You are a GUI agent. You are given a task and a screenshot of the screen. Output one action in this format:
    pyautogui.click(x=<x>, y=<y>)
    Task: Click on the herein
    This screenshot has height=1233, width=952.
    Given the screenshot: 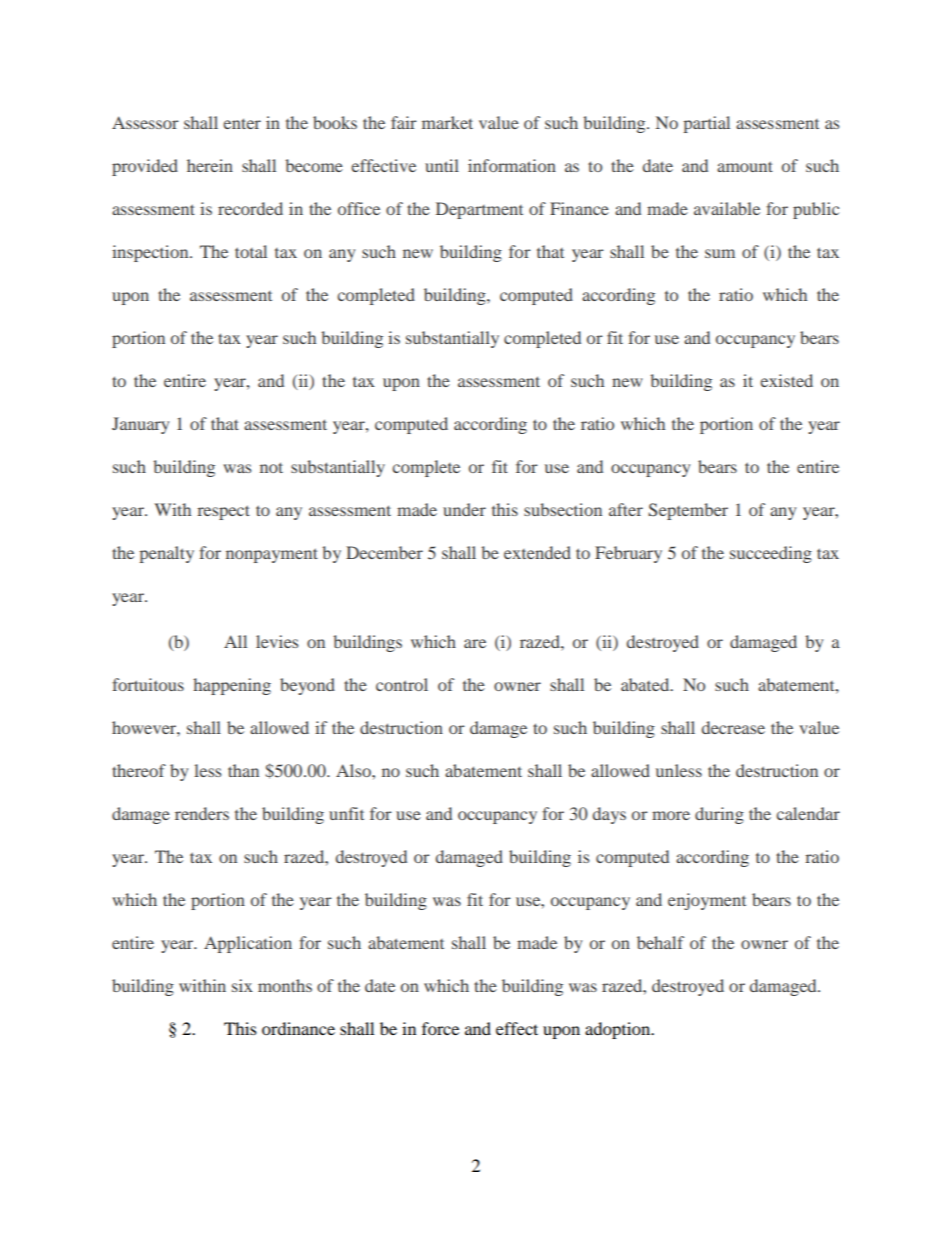 What is the action you would take?
    pyautogui.click(x=210, y=165)
